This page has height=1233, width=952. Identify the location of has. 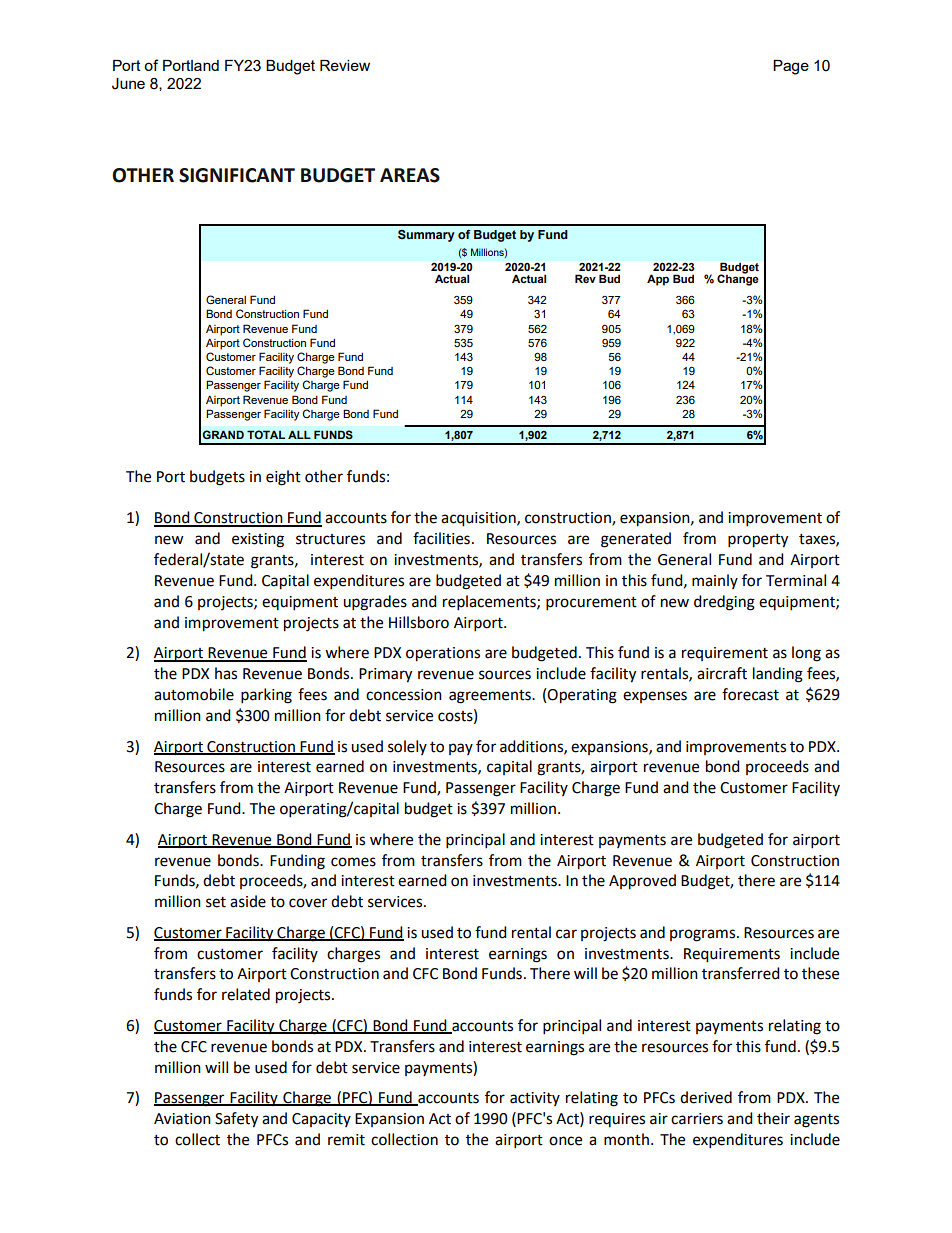
(226, 673).
